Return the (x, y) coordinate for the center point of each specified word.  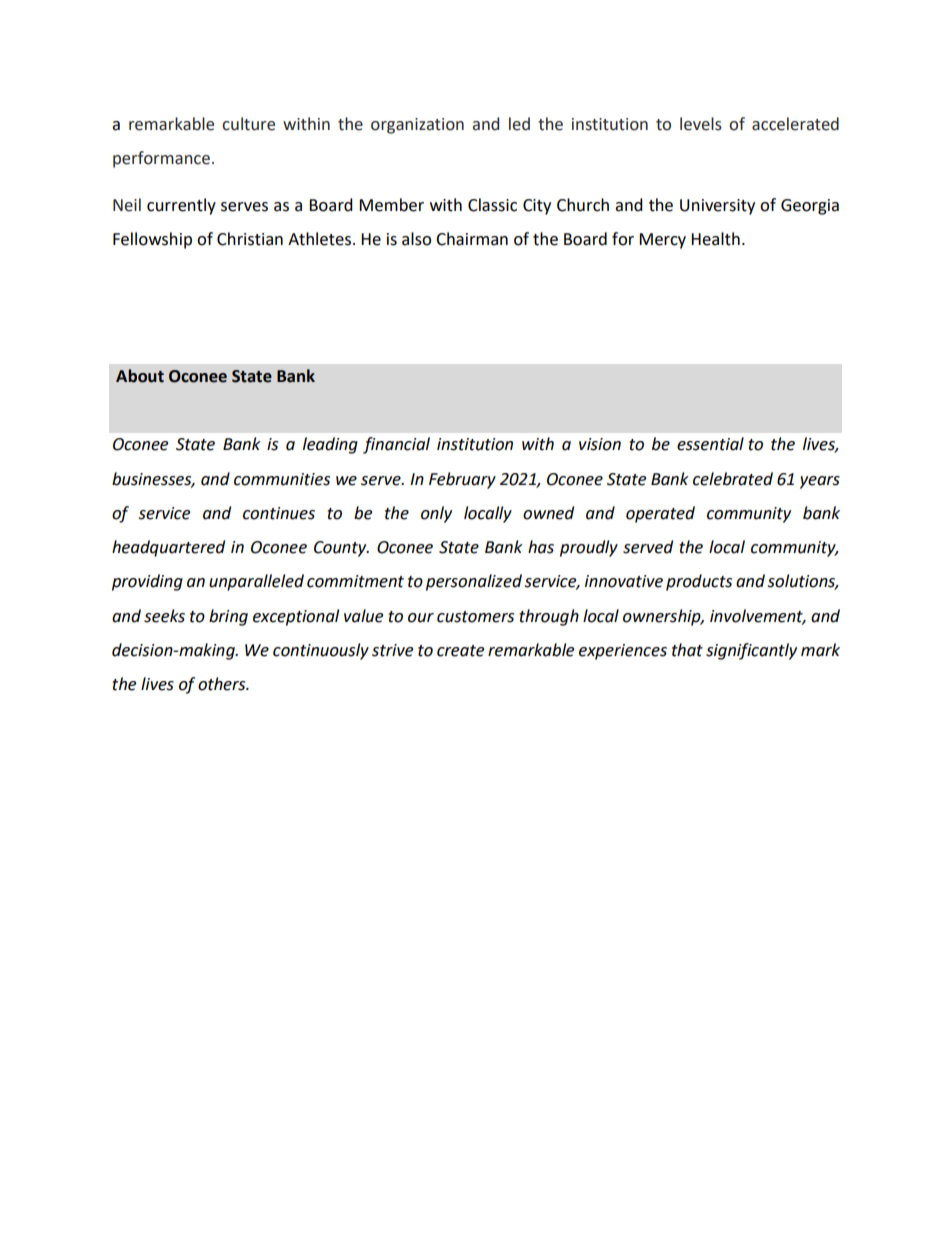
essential (710, 444)
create (460, 651)
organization (417, 126)
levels (701, 124)
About (140, 376)
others (223, 684)
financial (396, 445)
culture (248, 124)
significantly (751, 651)
